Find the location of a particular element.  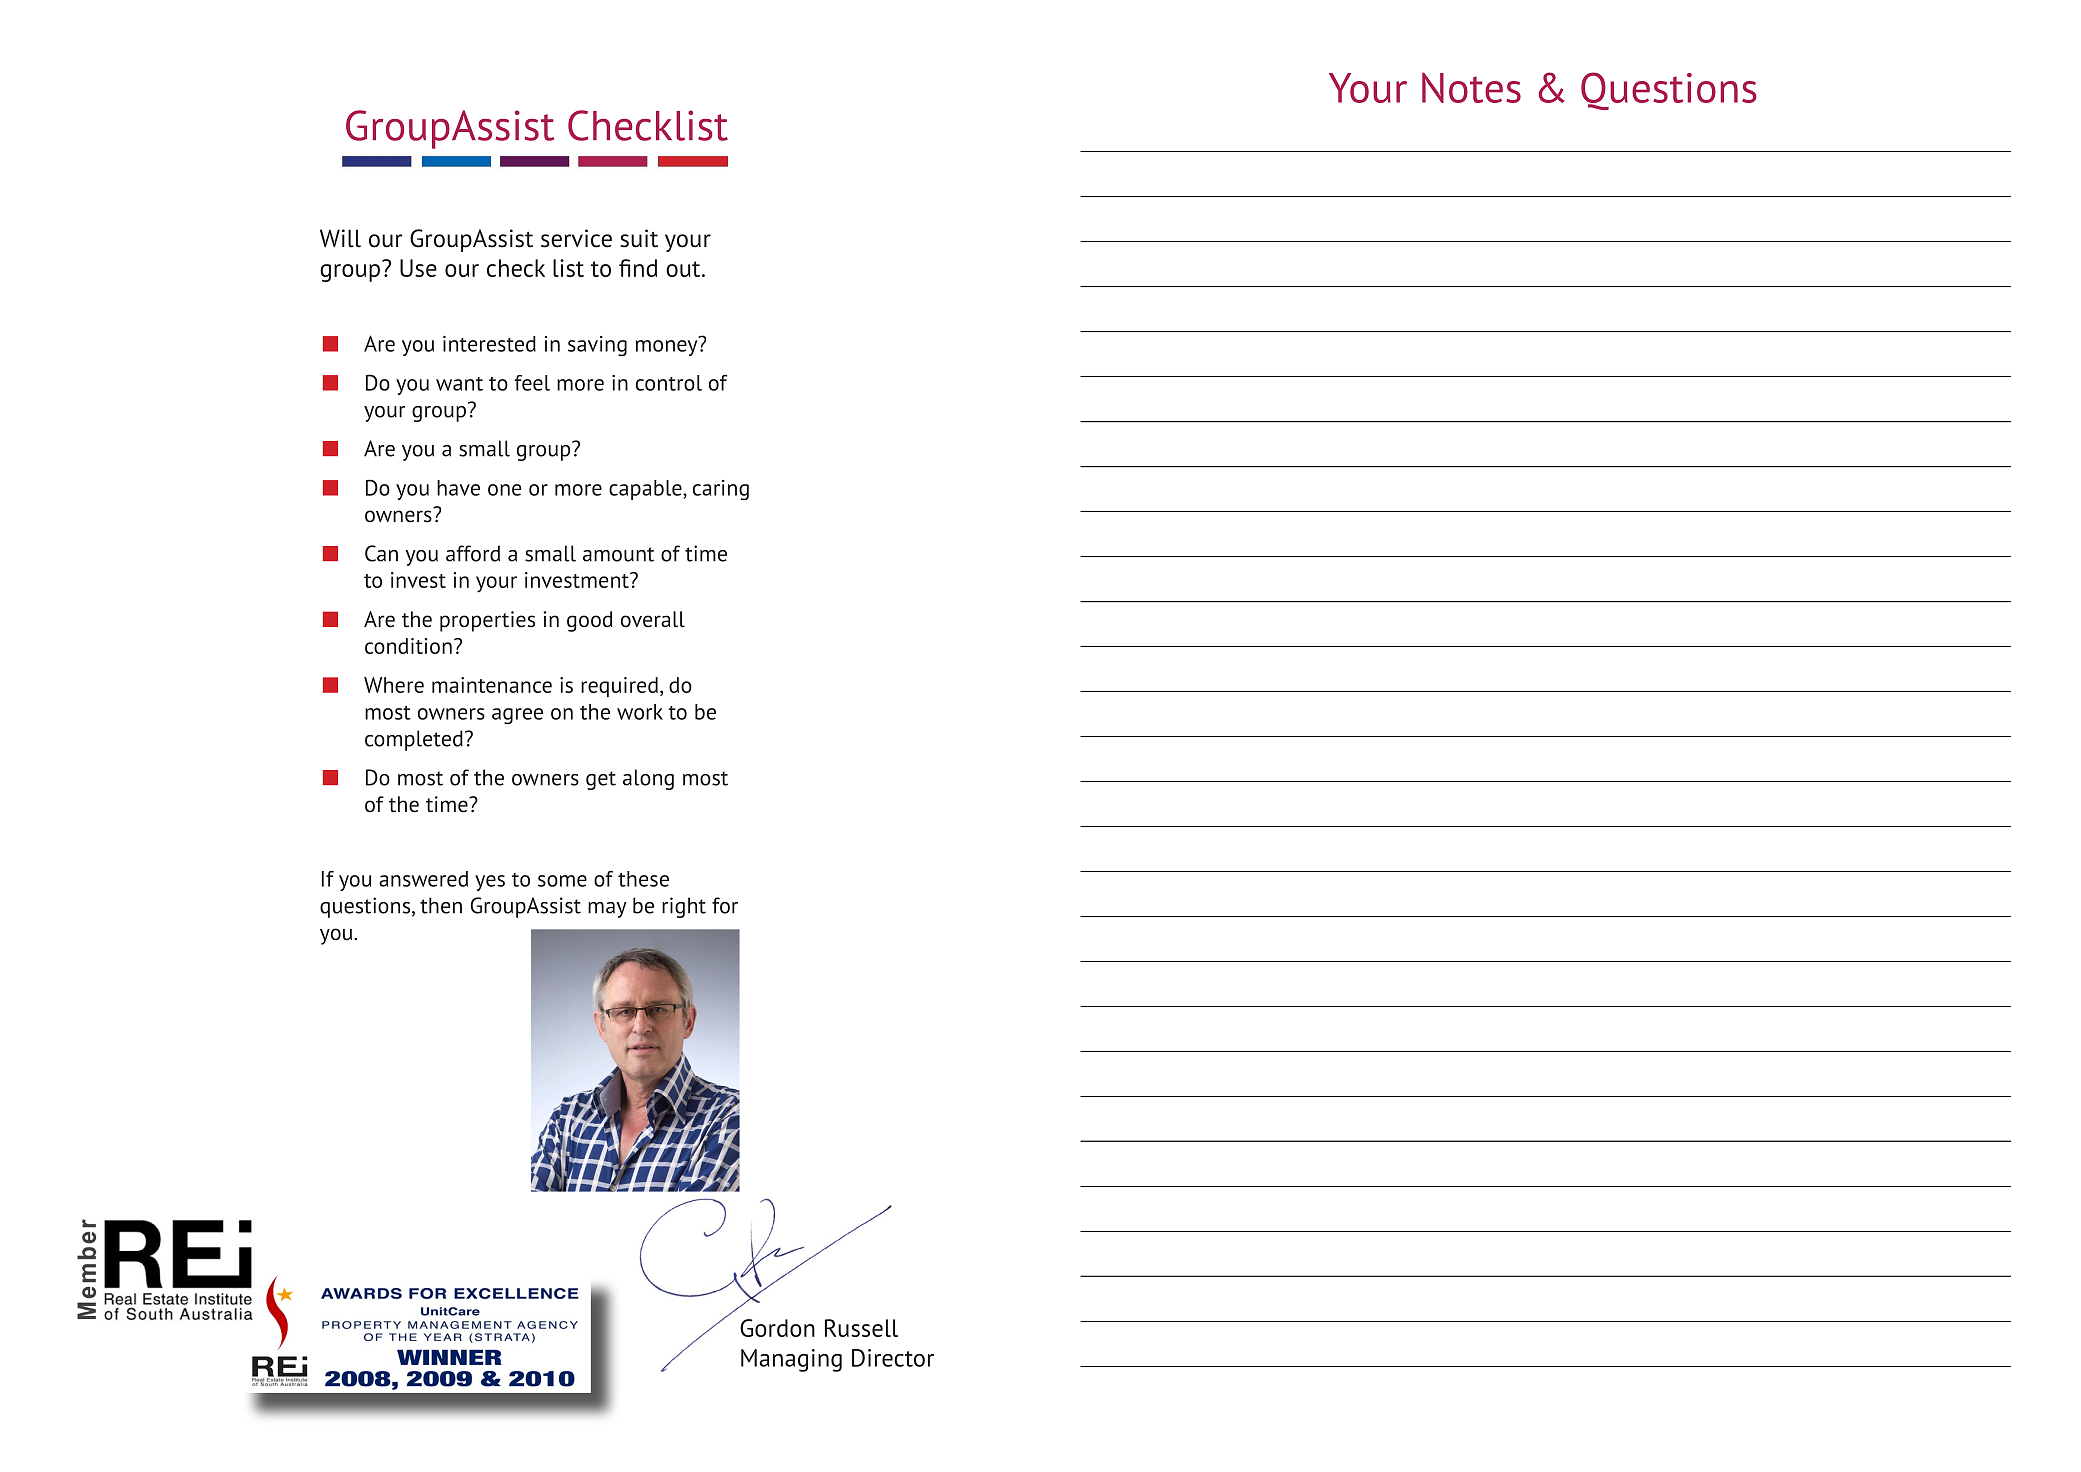

work is located at coordinates (640, 712).
